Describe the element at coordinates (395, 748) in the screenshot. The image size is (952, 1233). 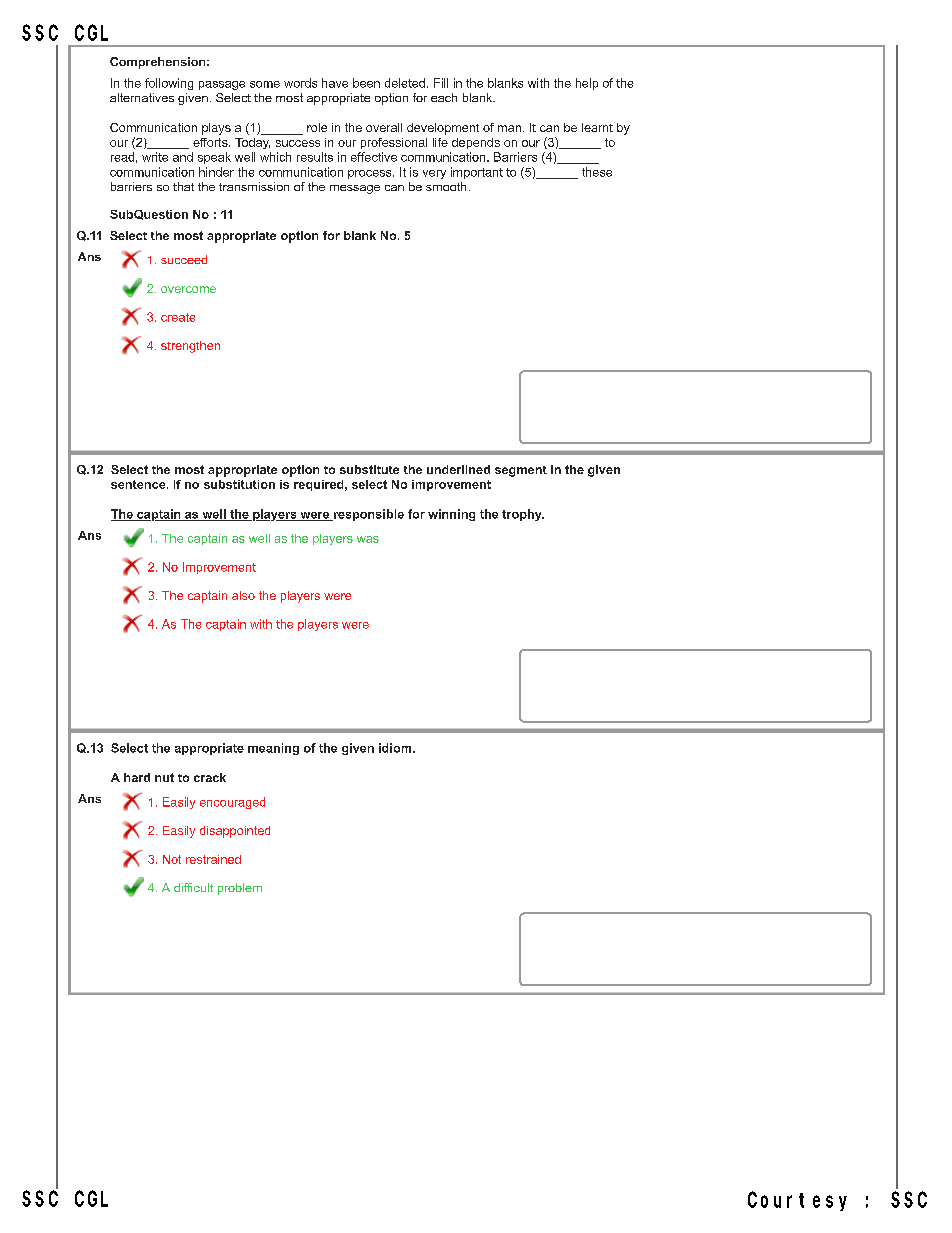
I see `idiom` at that location.
